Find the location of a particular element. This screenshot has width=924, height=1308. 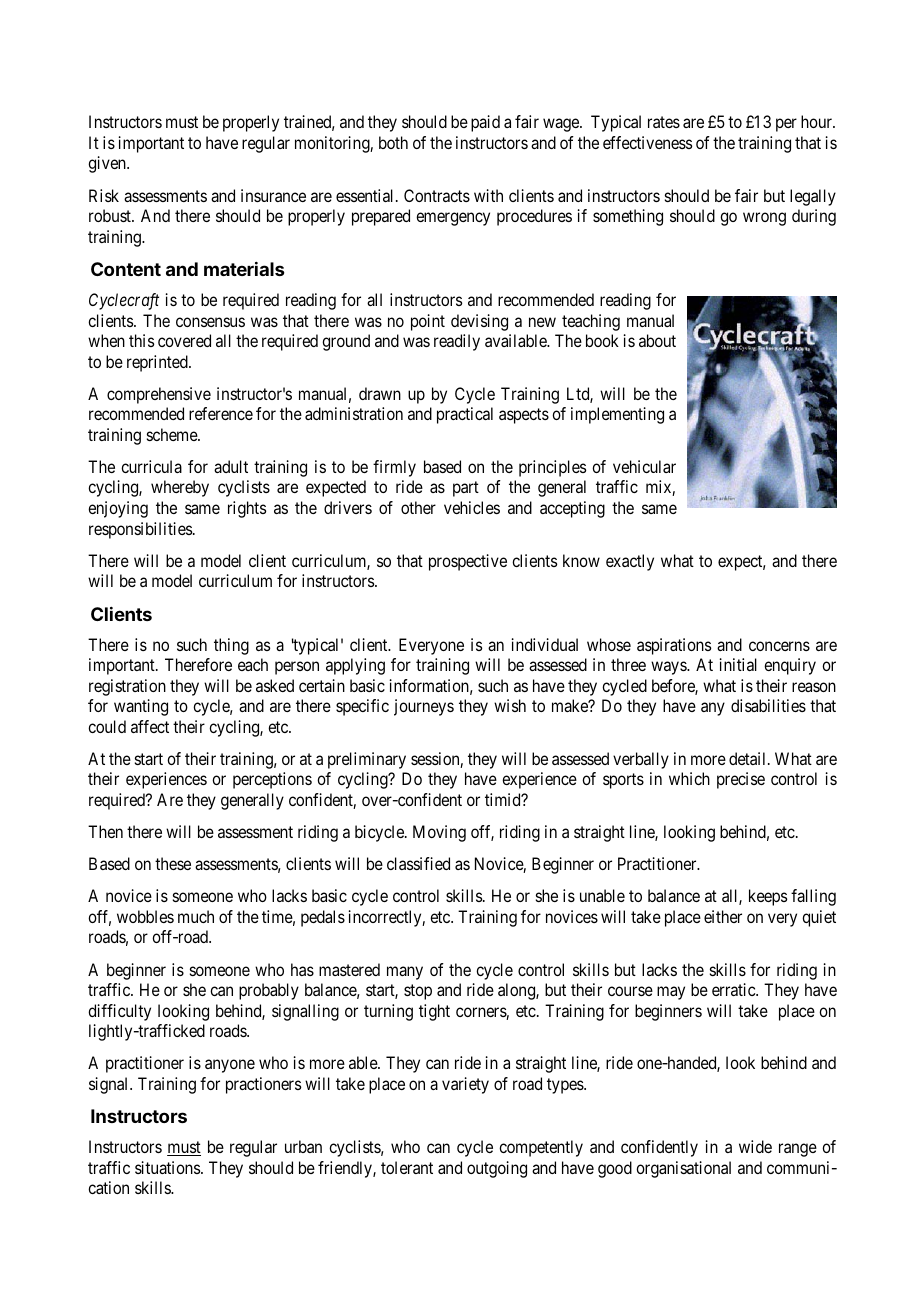

outgoing is located at coordinates (497, 1169).
